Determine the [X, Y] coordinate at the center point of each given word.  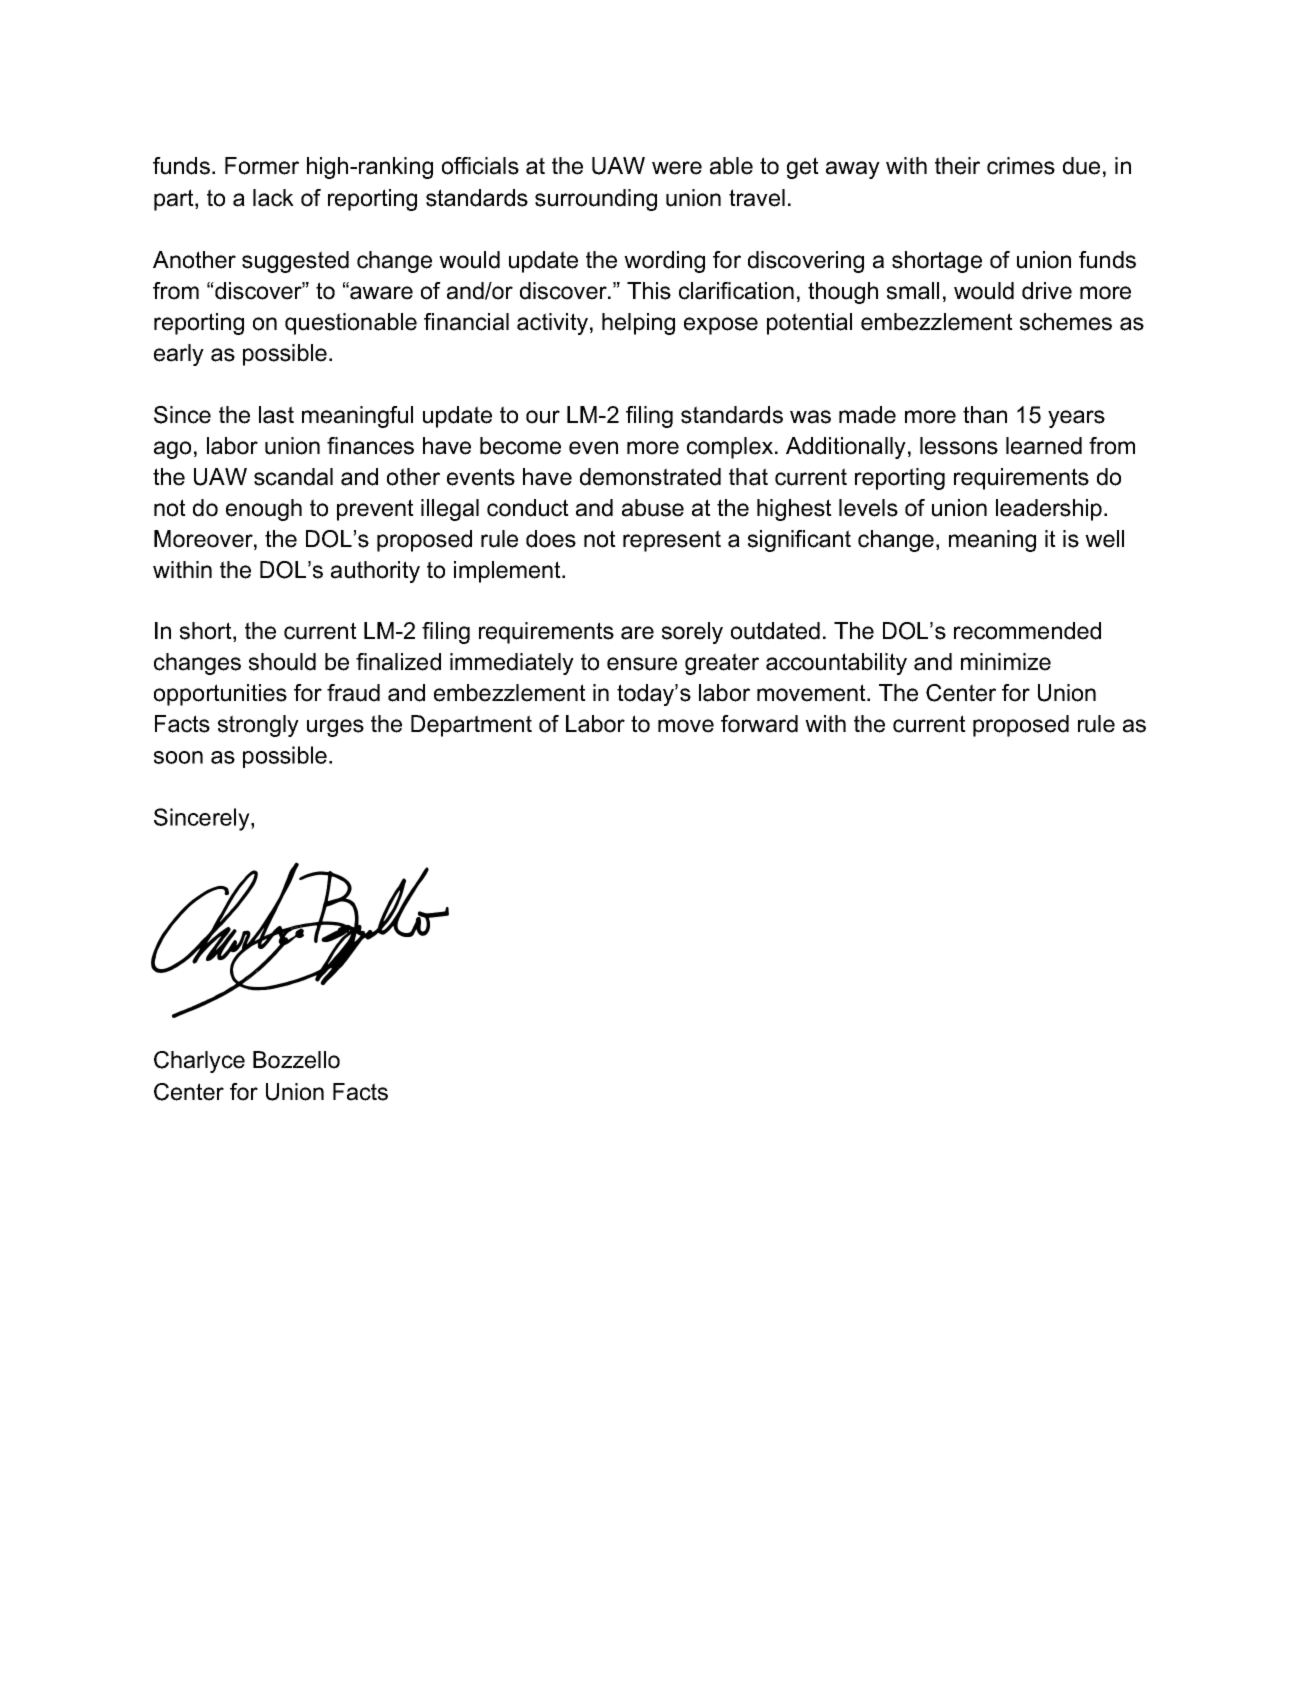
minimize [1006, 662]
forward [759, 724]
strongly [258, 726]
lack [273, 198]
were [677, 168]
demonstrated [650, 477]
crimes [1021, 166]
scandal [293, 477]
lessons [959, 446]
